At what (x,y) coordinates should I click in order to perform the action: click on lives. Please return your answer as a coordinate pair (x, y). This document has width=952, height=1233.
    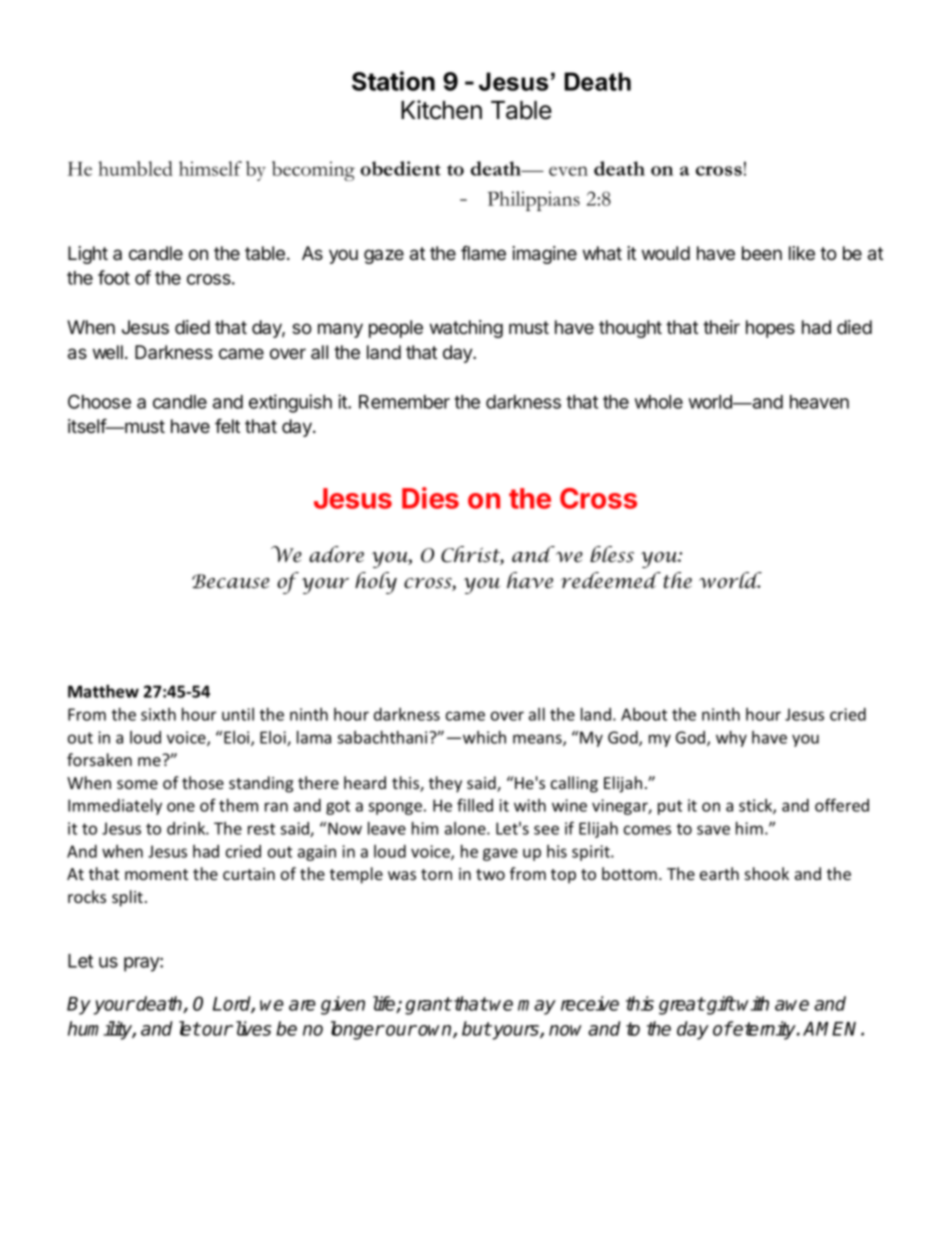
    Looking at the image, I should click on (253, 1028).
